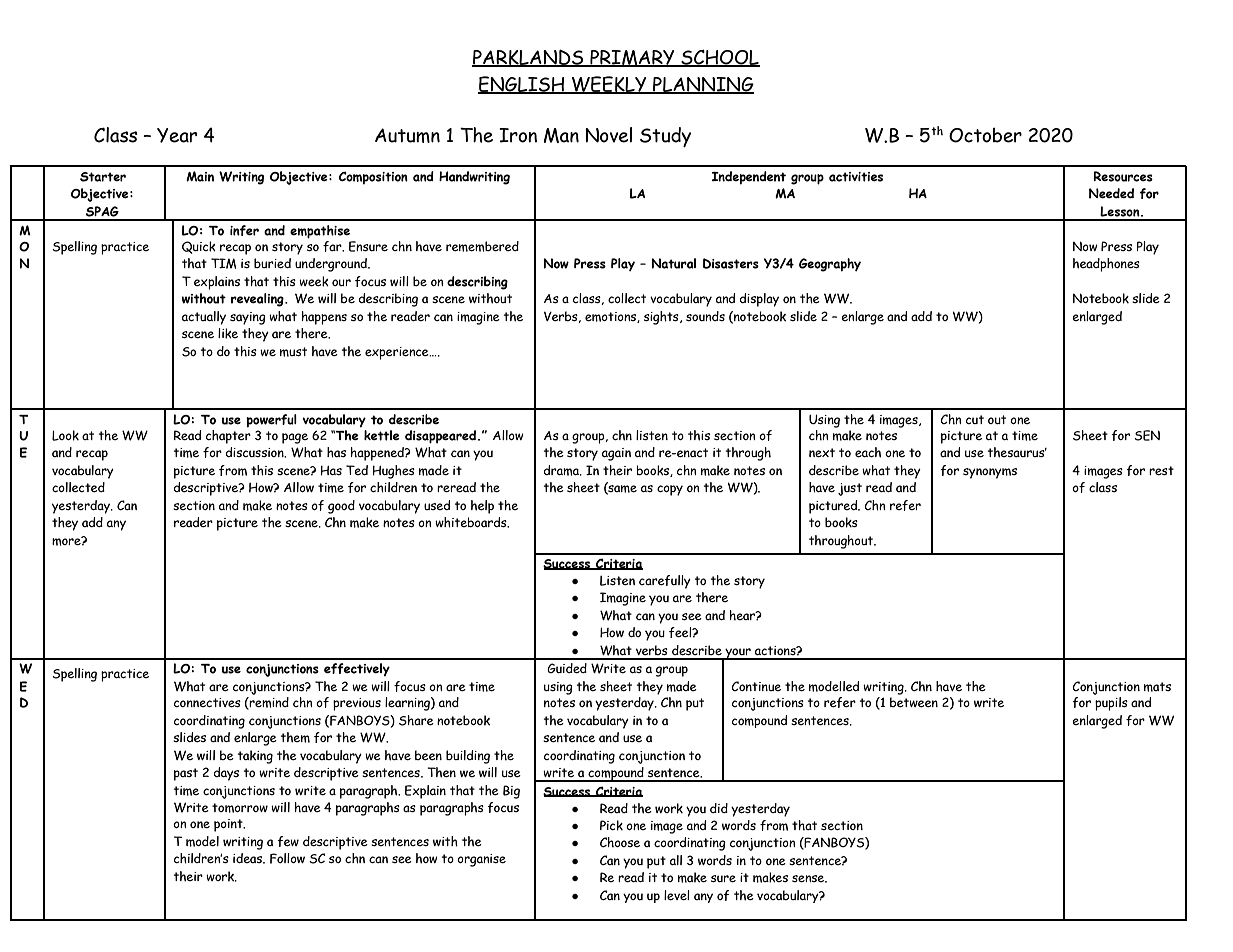  What do you see at coordinates (228, 333) in the document?
I see `like` at bounding box center [228, 333].
